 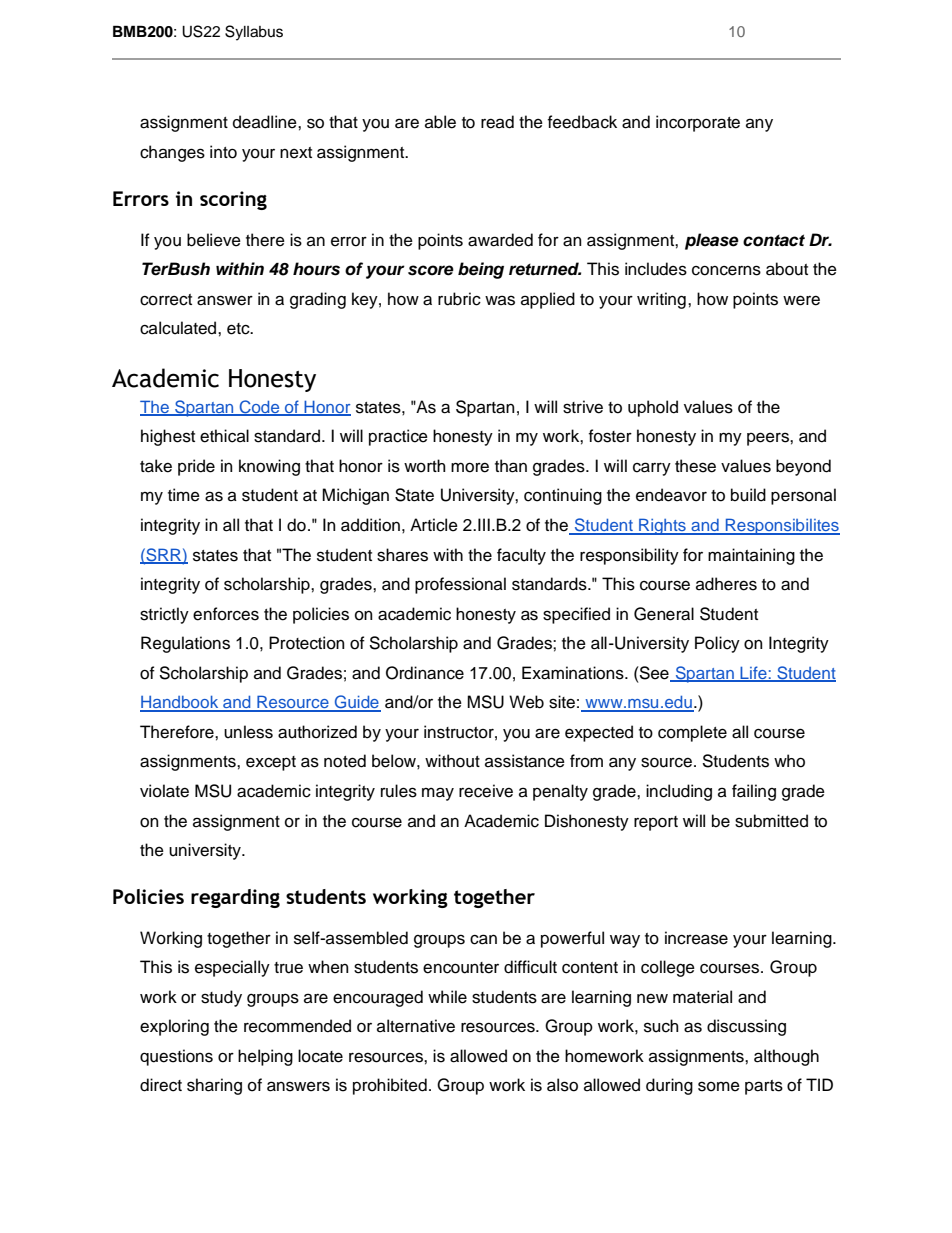 What do you see at coordinates (698, 123) in the page?
I see `incorporate` at bounding box center [698, 123].
